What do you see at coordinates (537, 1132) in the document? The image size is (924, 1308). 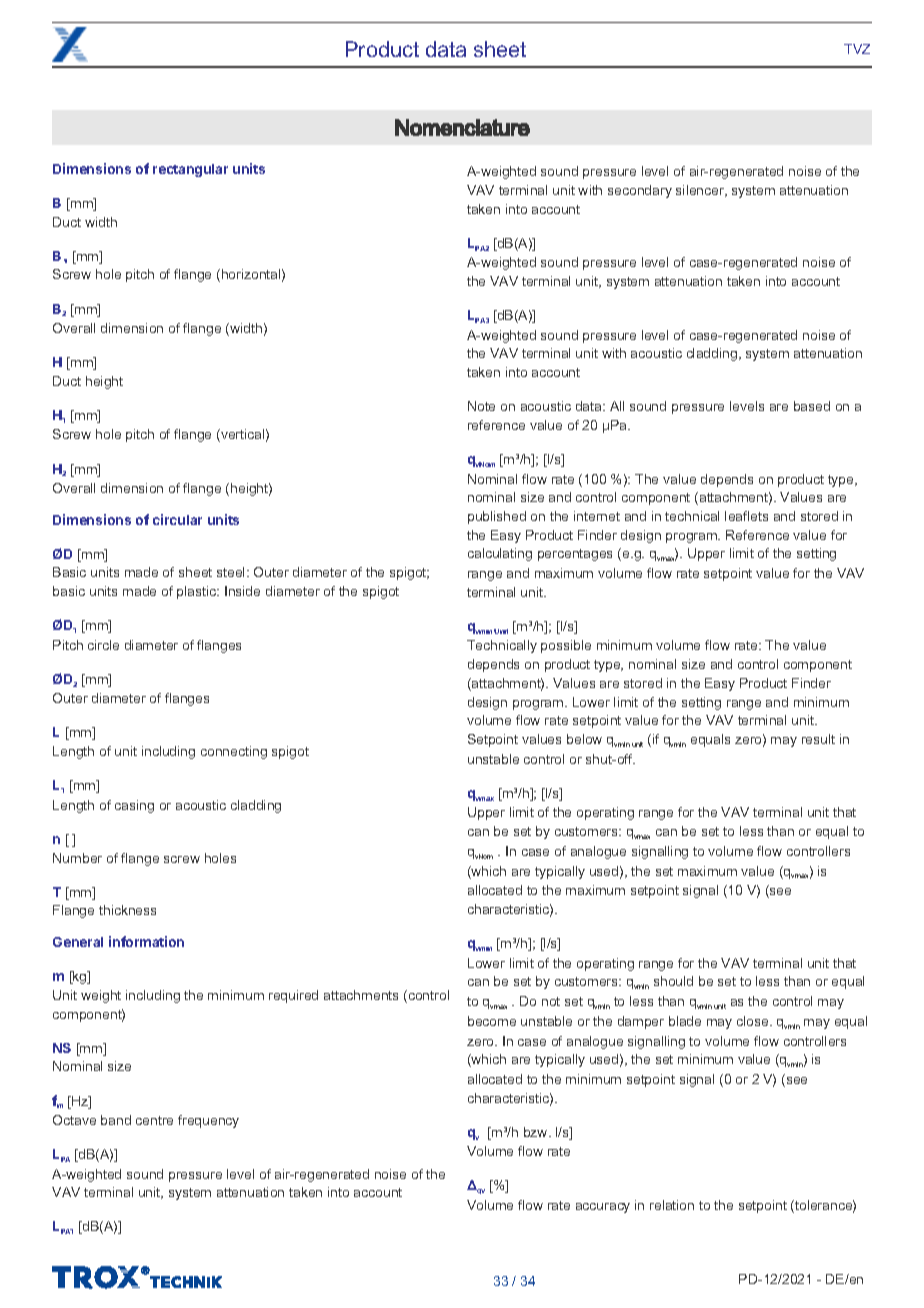 I see `bzw` at bounding box center [537, 1132].
